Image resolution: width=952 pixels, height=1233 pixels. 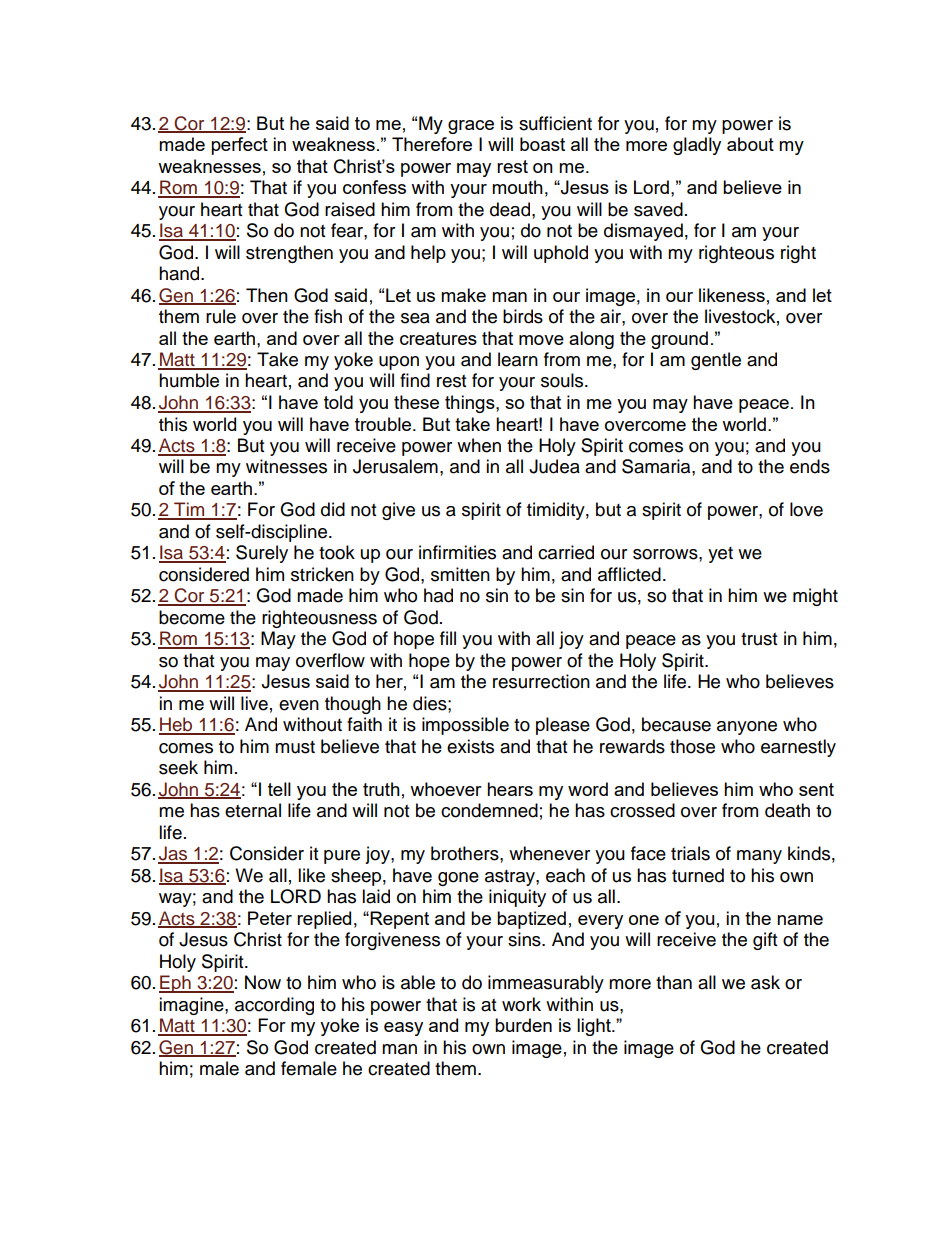 What do you see at coordinates (274, 1006) in the image?
I see `according` at bounding box center [274, 1006].
